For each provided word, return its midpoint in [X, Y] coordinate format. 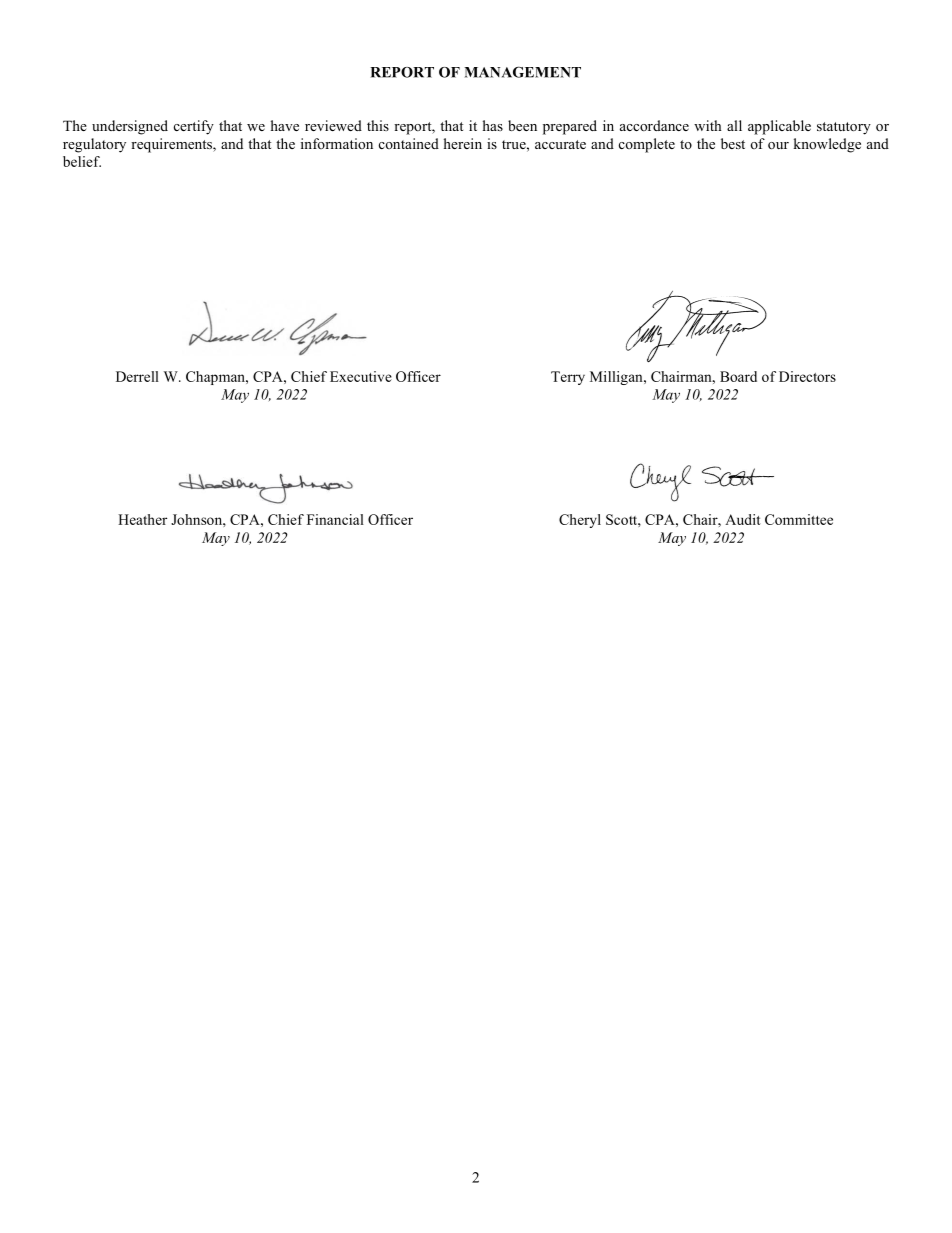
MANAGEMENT [522, 72]
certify [194, 127]
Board [738, 376]
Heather [142, 519]
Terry [568, 378]
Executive [361, 376]
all [734, 125]
